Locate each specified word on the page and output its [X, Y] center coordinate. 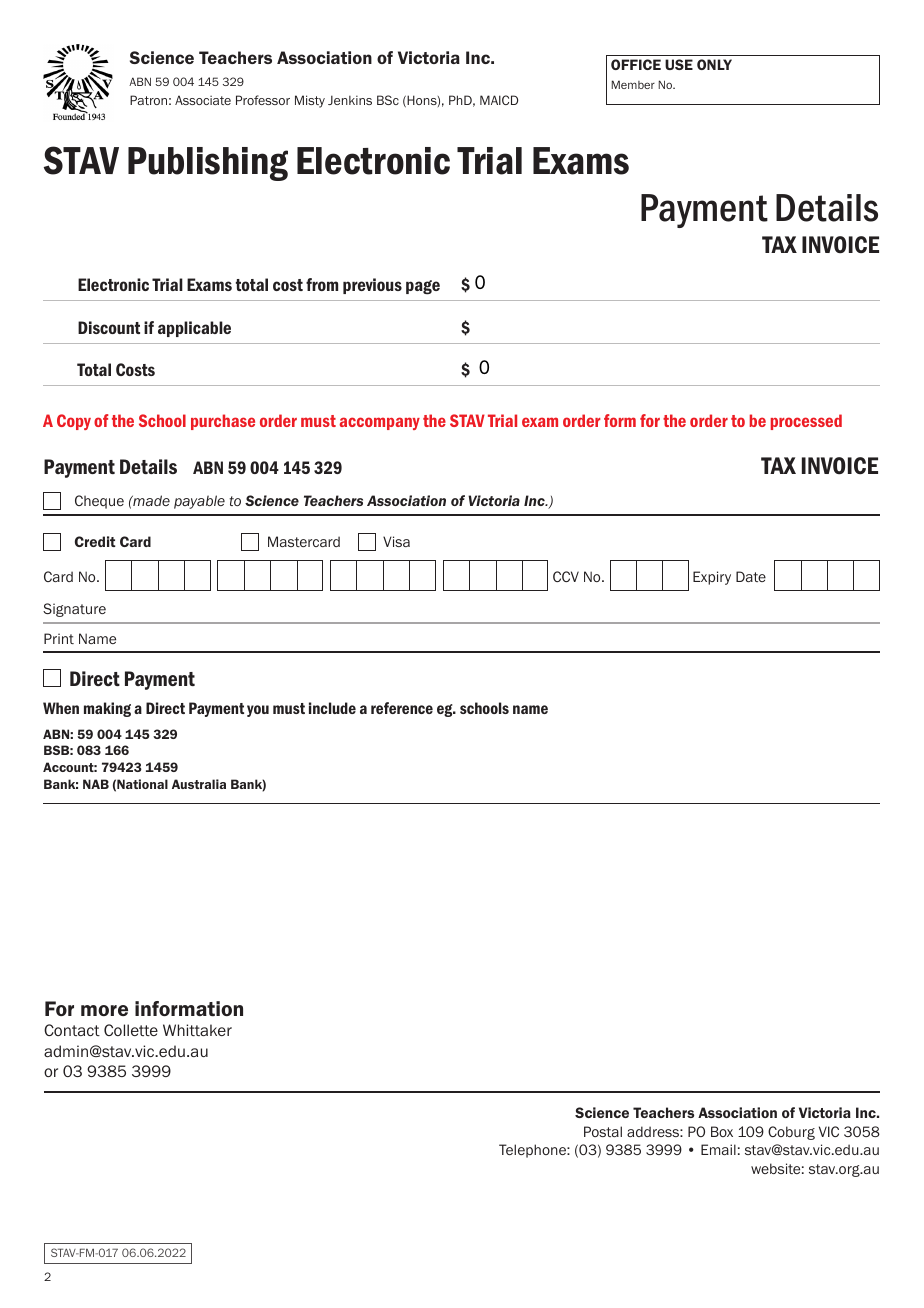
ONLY [714, 64]
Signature [74, 610]
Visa [396, 541]
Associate [203, 100]
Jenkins [350, 100]
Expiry [712, 578]
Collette [131, 1030]
